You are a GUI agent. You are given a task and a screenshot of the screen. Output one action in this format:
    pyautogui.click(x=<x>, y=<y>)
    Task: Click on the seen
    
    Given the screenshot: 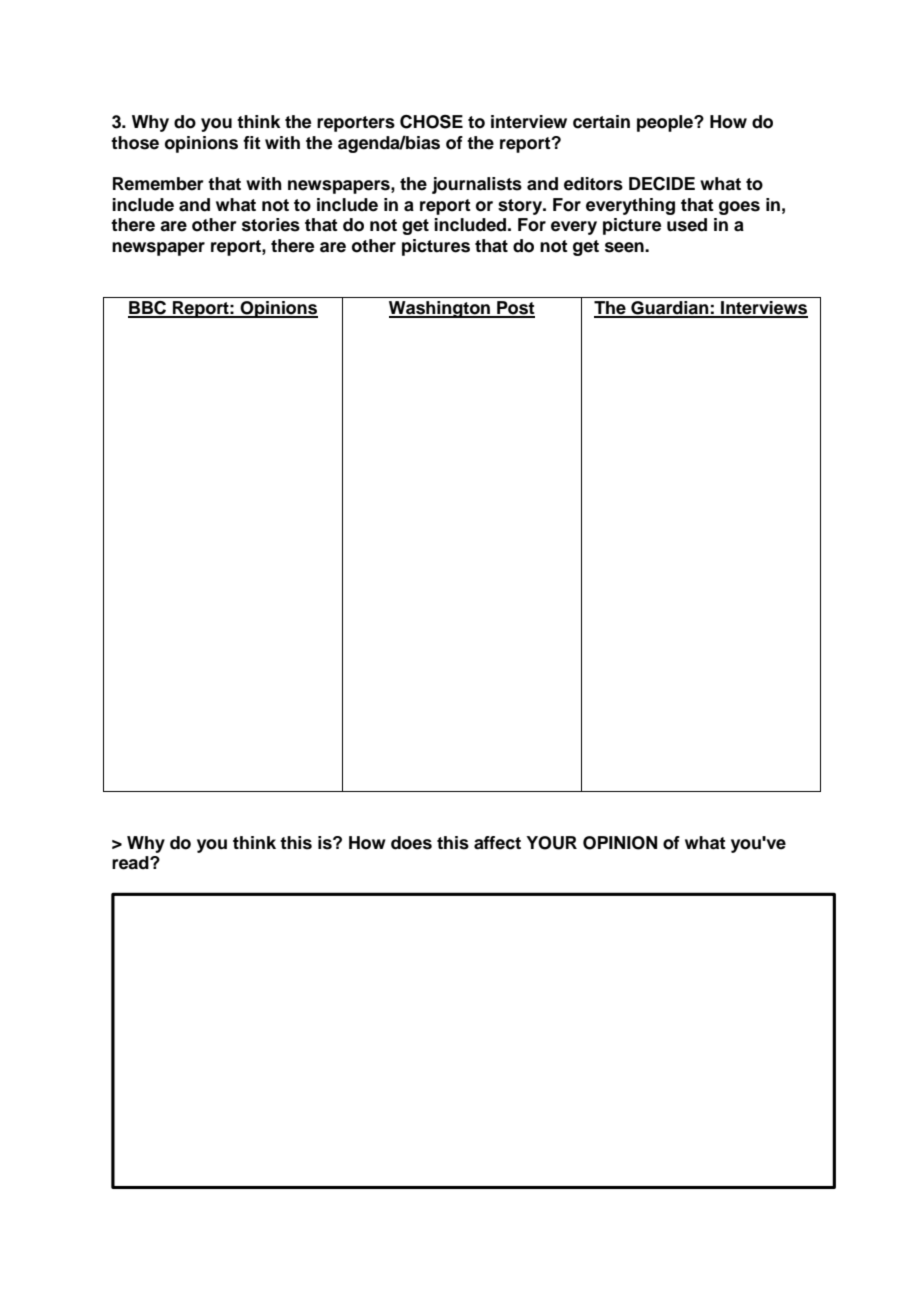 What is the action you would take?
    pyautogui.click(x=625, y=247)
